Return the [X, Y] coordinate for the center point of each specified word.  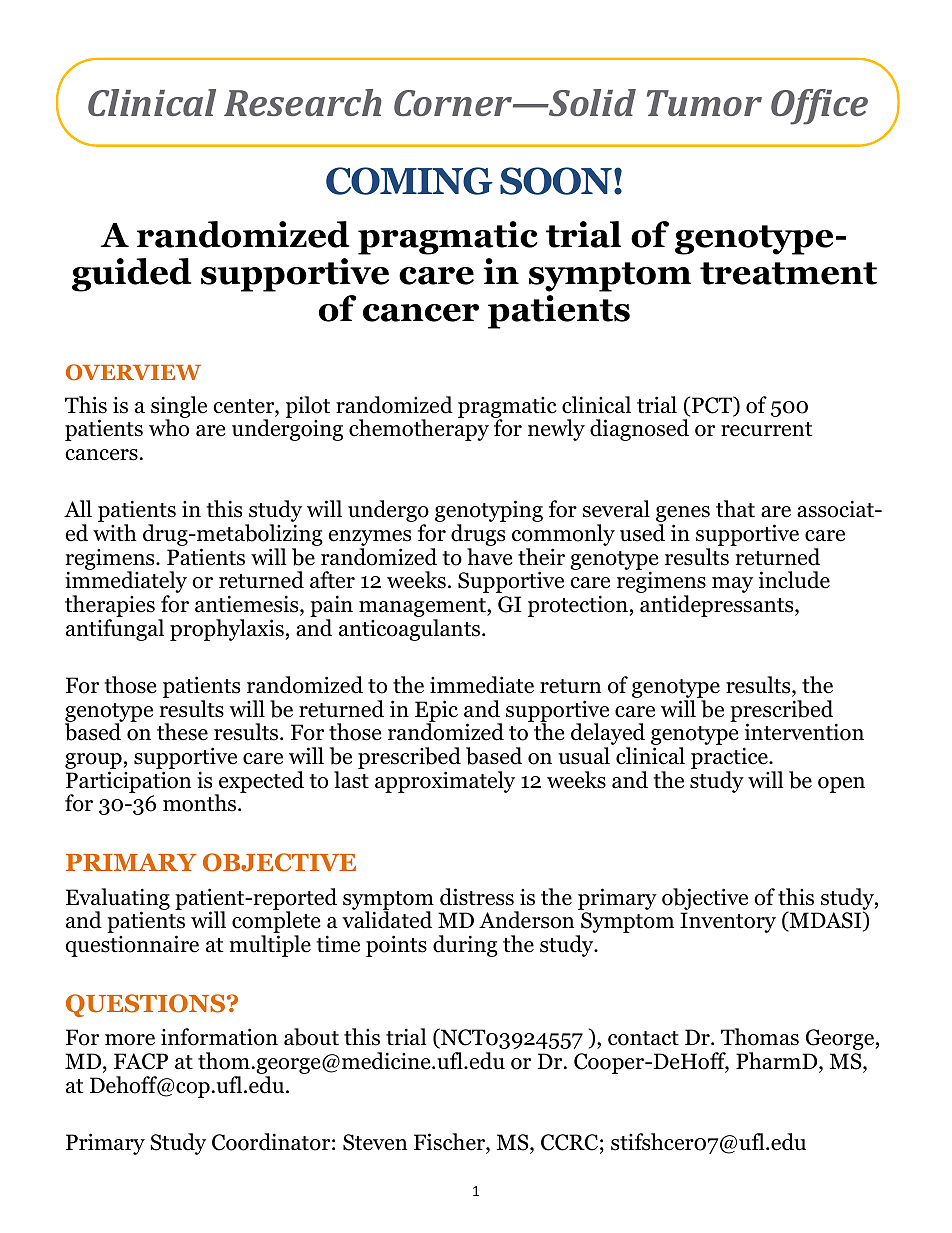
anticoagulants [411, 630]
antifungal [115, 630]
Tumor [704, 103]
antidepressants [718, 606]
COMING [409, 181]
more [130, 1040]
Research [303, 102]
